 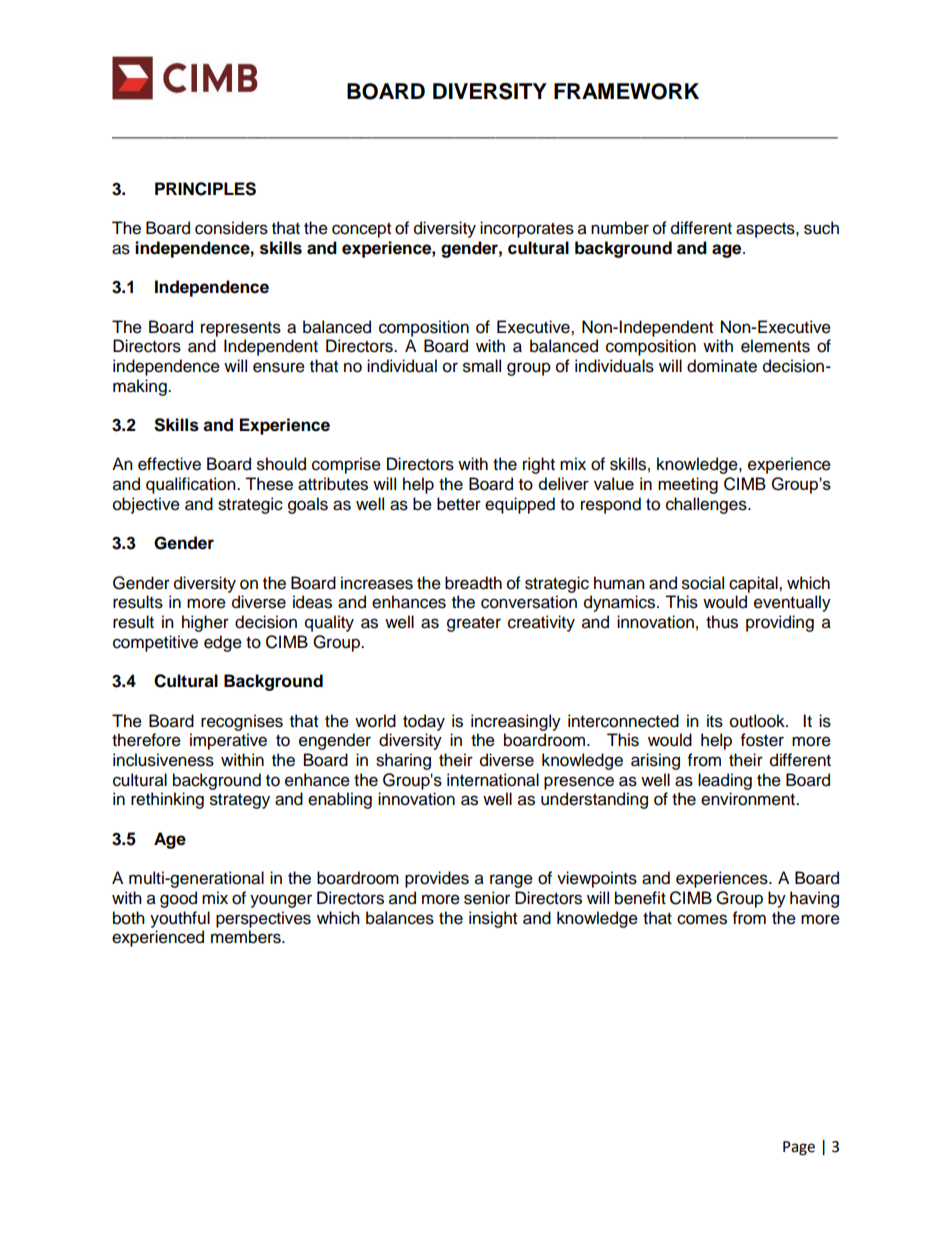 I want to click on FRAMEWORK, so click(x=626, y=91).
